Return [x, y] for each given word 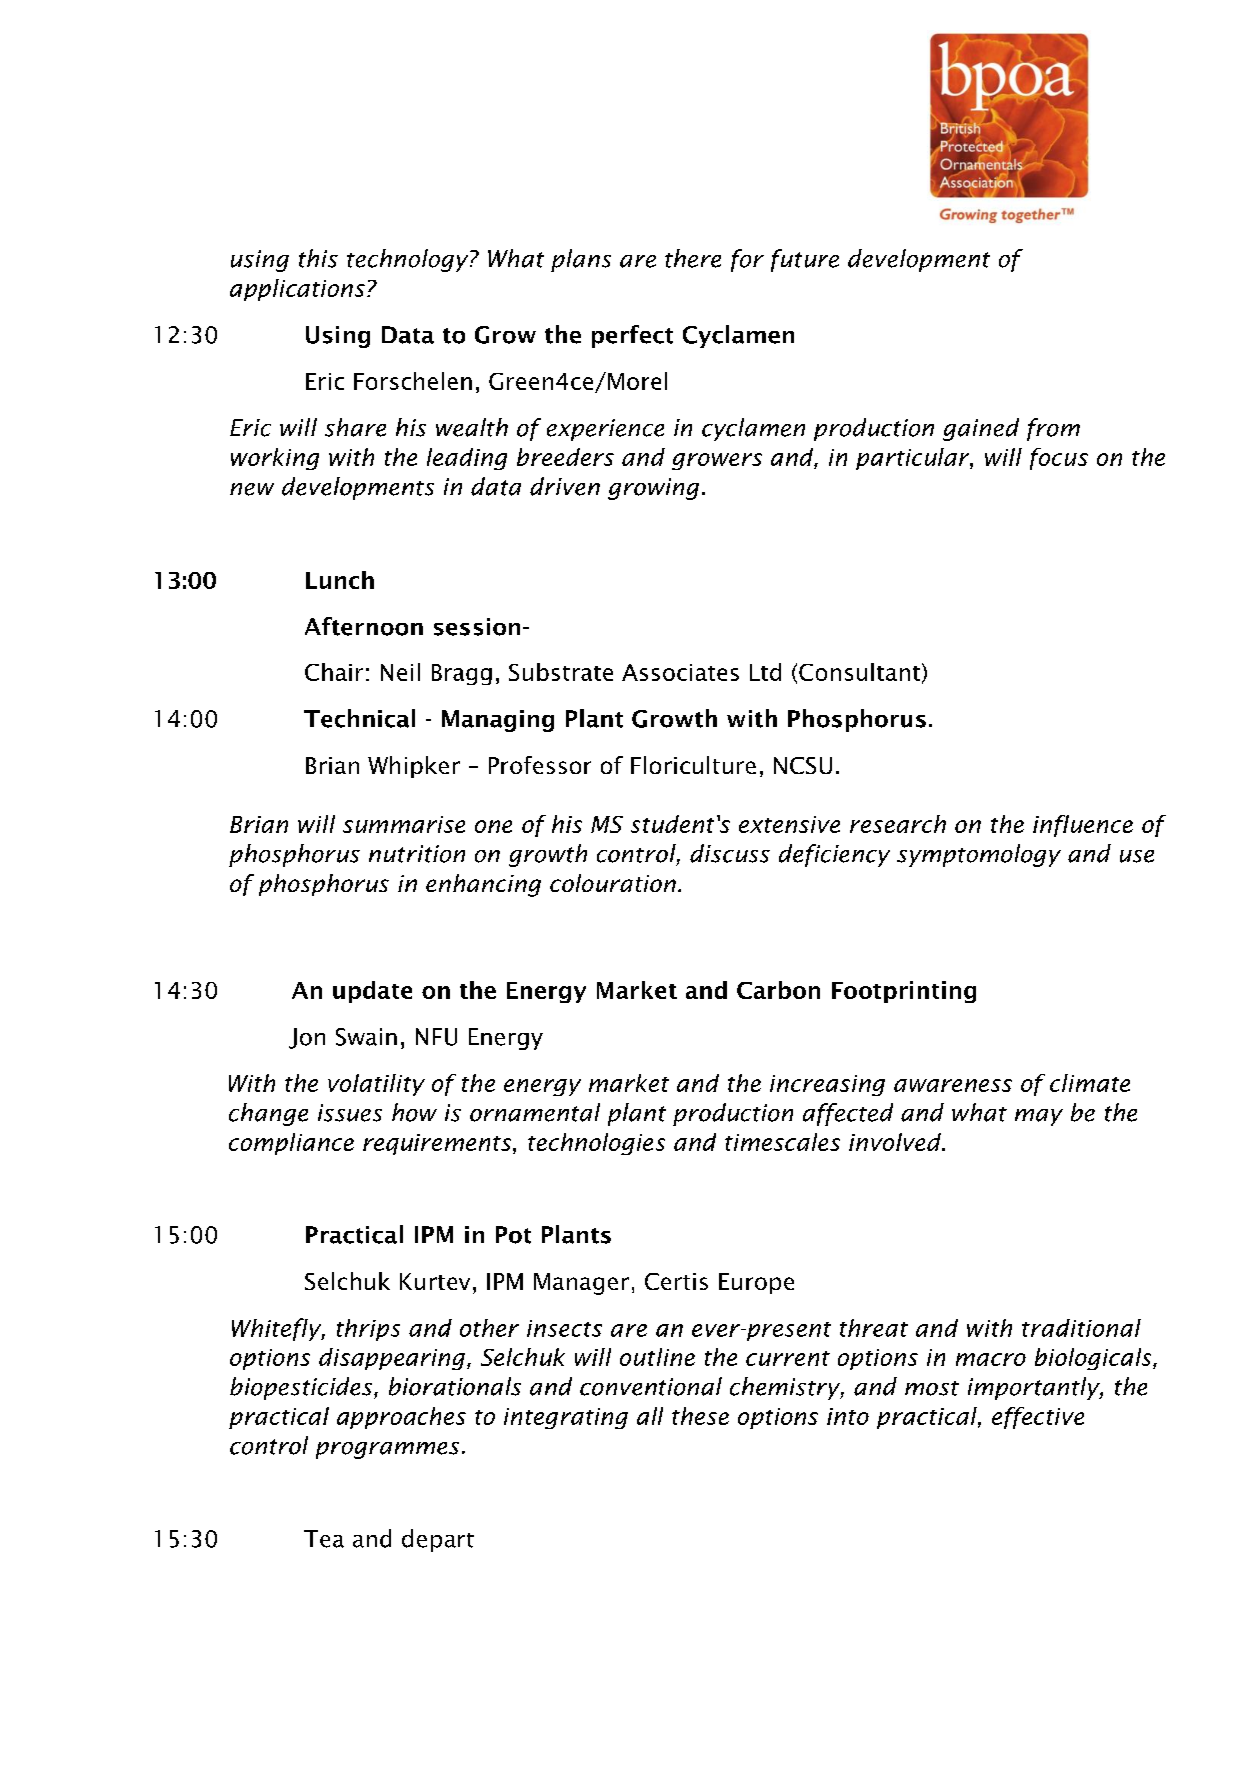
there [693, 258]
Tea [324, 1539]
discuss [730, 853]
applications [297, 290]
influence [1083, 826]
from [1053, 429]
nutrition [417, 854]
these [700, 1416]
